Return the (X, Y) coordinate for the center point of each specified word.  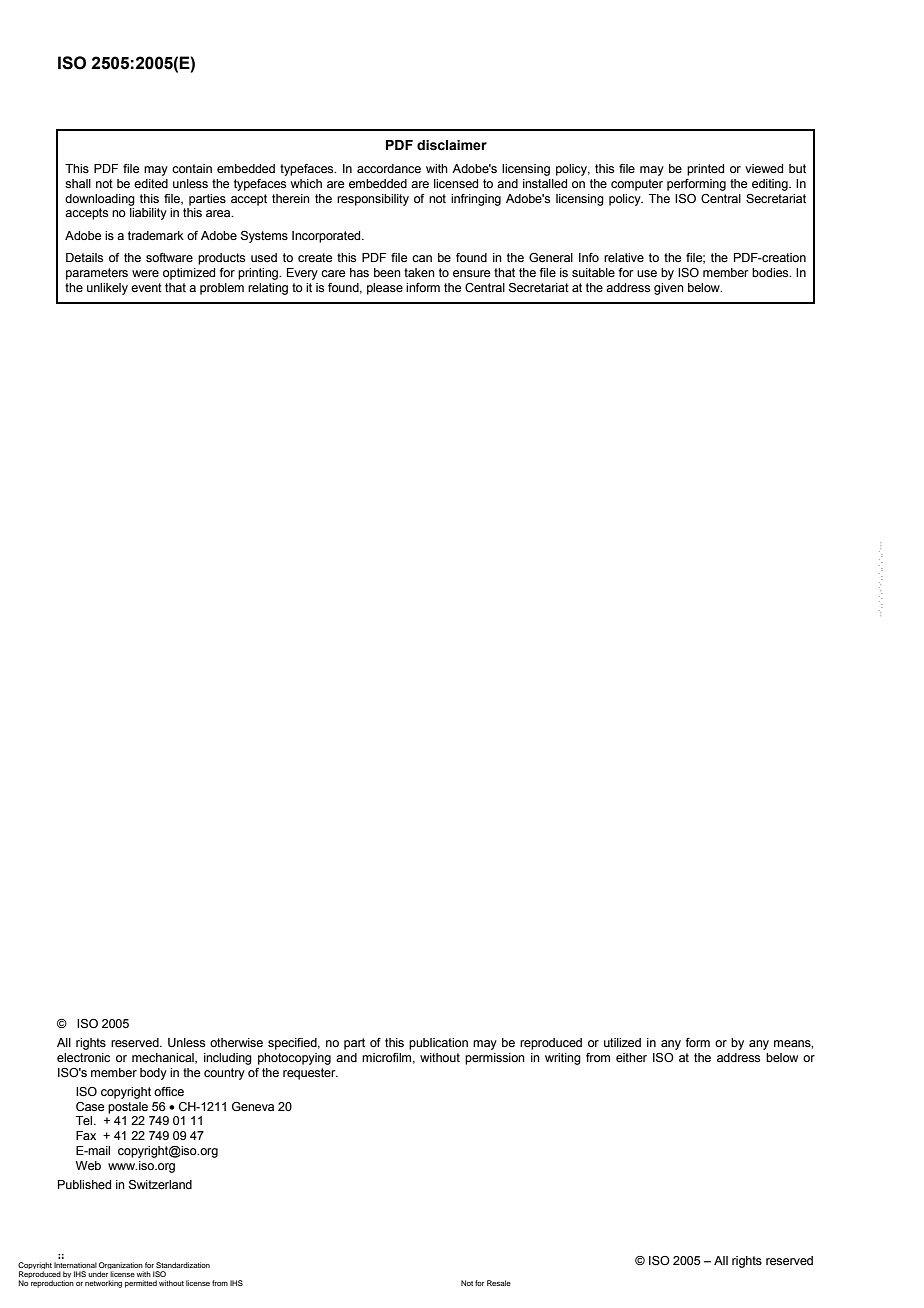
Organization (121, 1267)
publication (438, 1044)
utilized (622, 1042)
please (385, 289)
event (146, 287)
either (631, 1057)
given (669, 289)
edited (151, 183)
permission (495, 1059)
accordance (389, 168)
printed (705, 170)
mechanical (164, 1058)
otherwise (236, 1042)
